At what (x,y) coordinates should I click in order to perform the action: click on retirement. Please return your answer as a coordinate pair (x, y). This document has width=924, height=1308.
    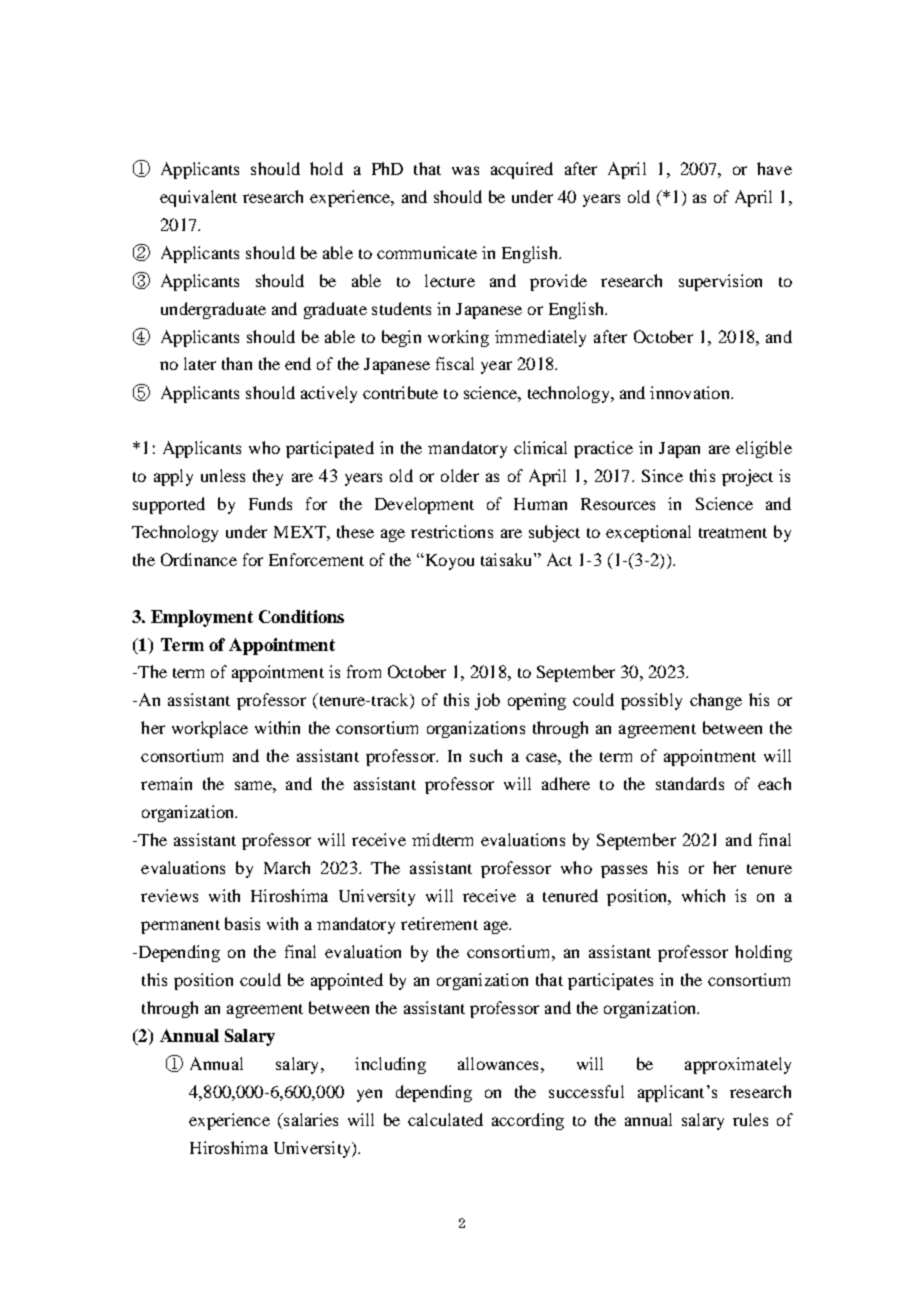
    Looking at the image, I should click on (439, 923).
